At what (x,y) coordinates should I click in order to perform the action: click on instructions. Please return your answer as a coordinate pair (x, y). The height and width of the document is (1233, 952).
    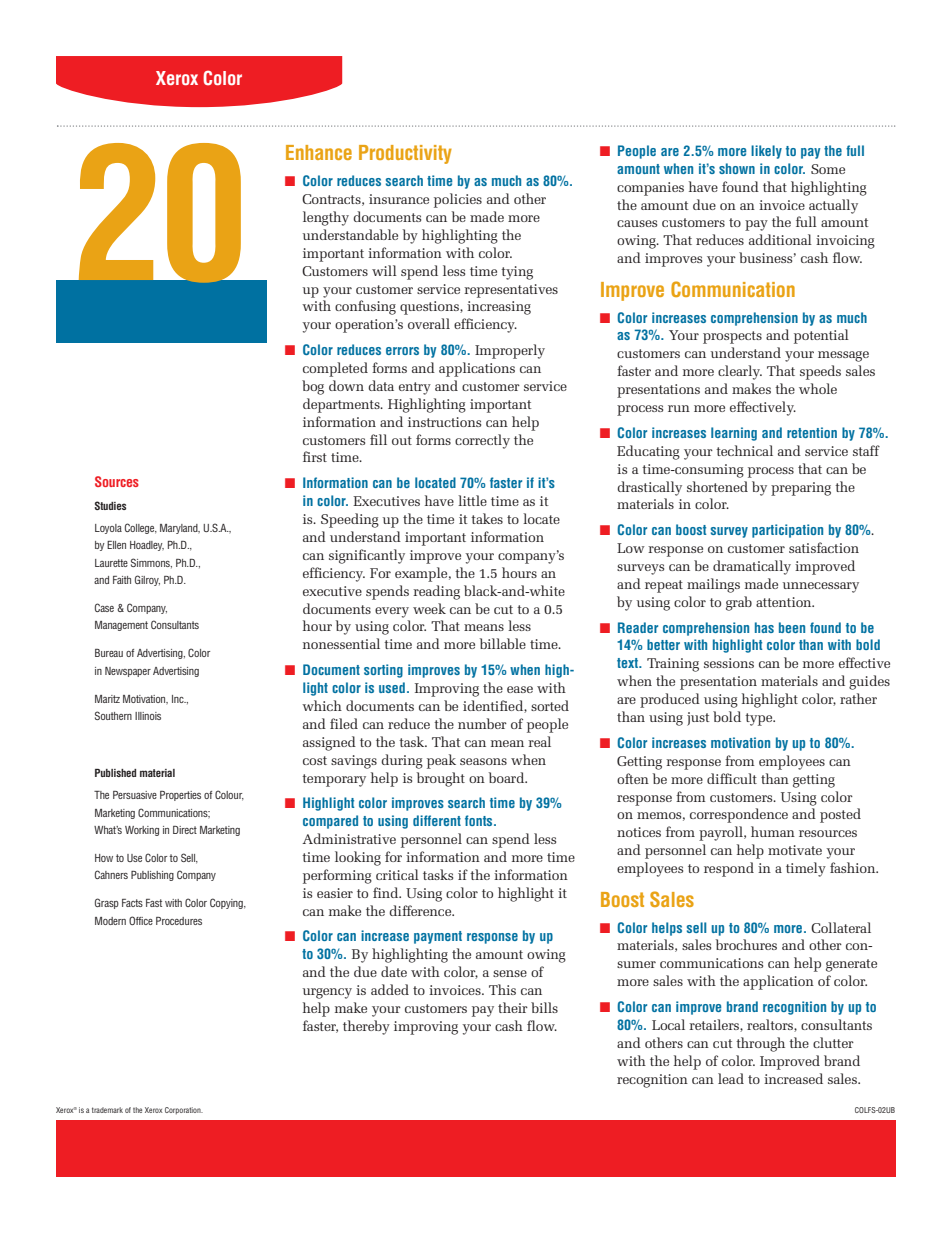
    Looking at the image, I should click on (444, 422).
